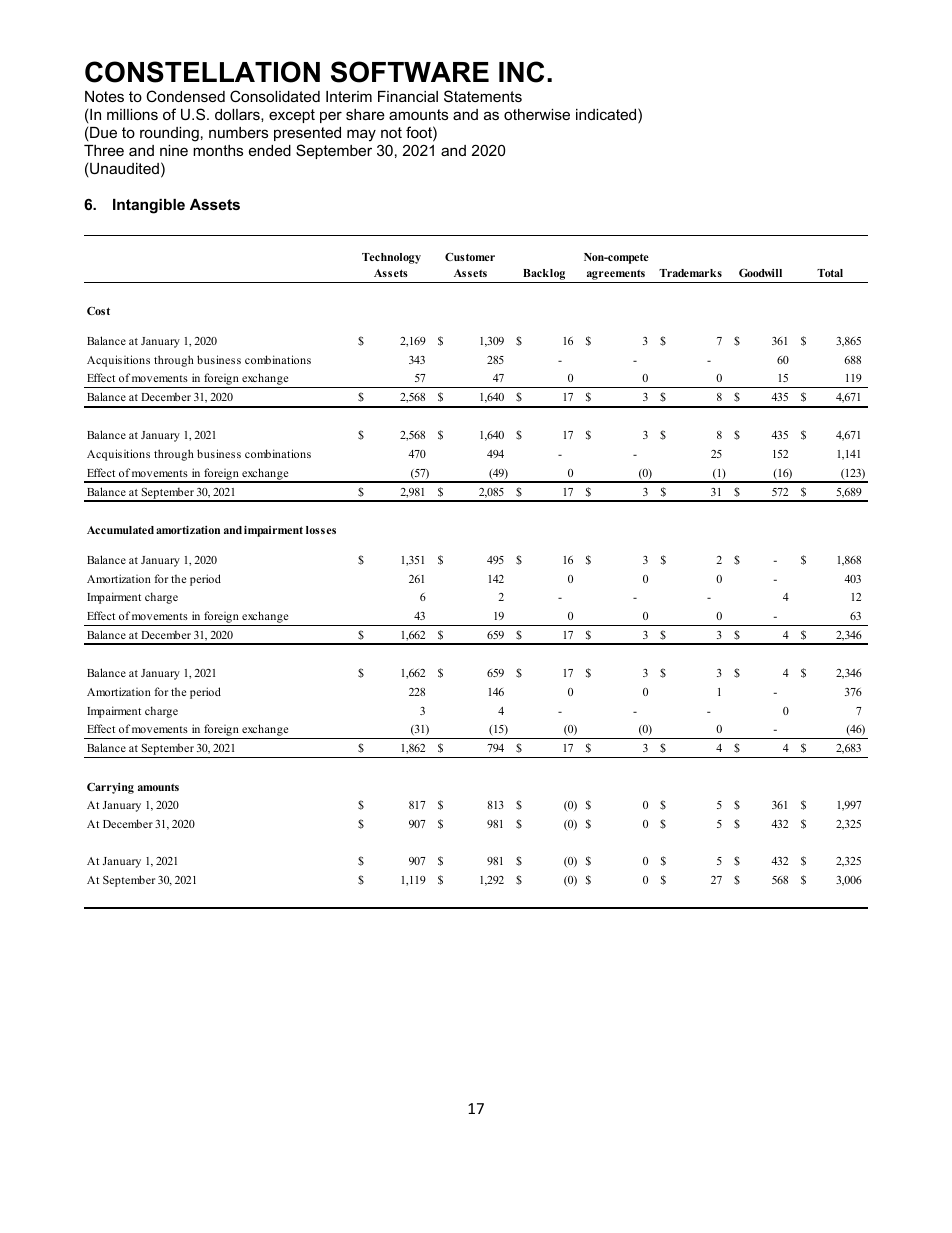 The width and height of the page is (952, 1233). I want to click on Cost, so click(98, 310).
